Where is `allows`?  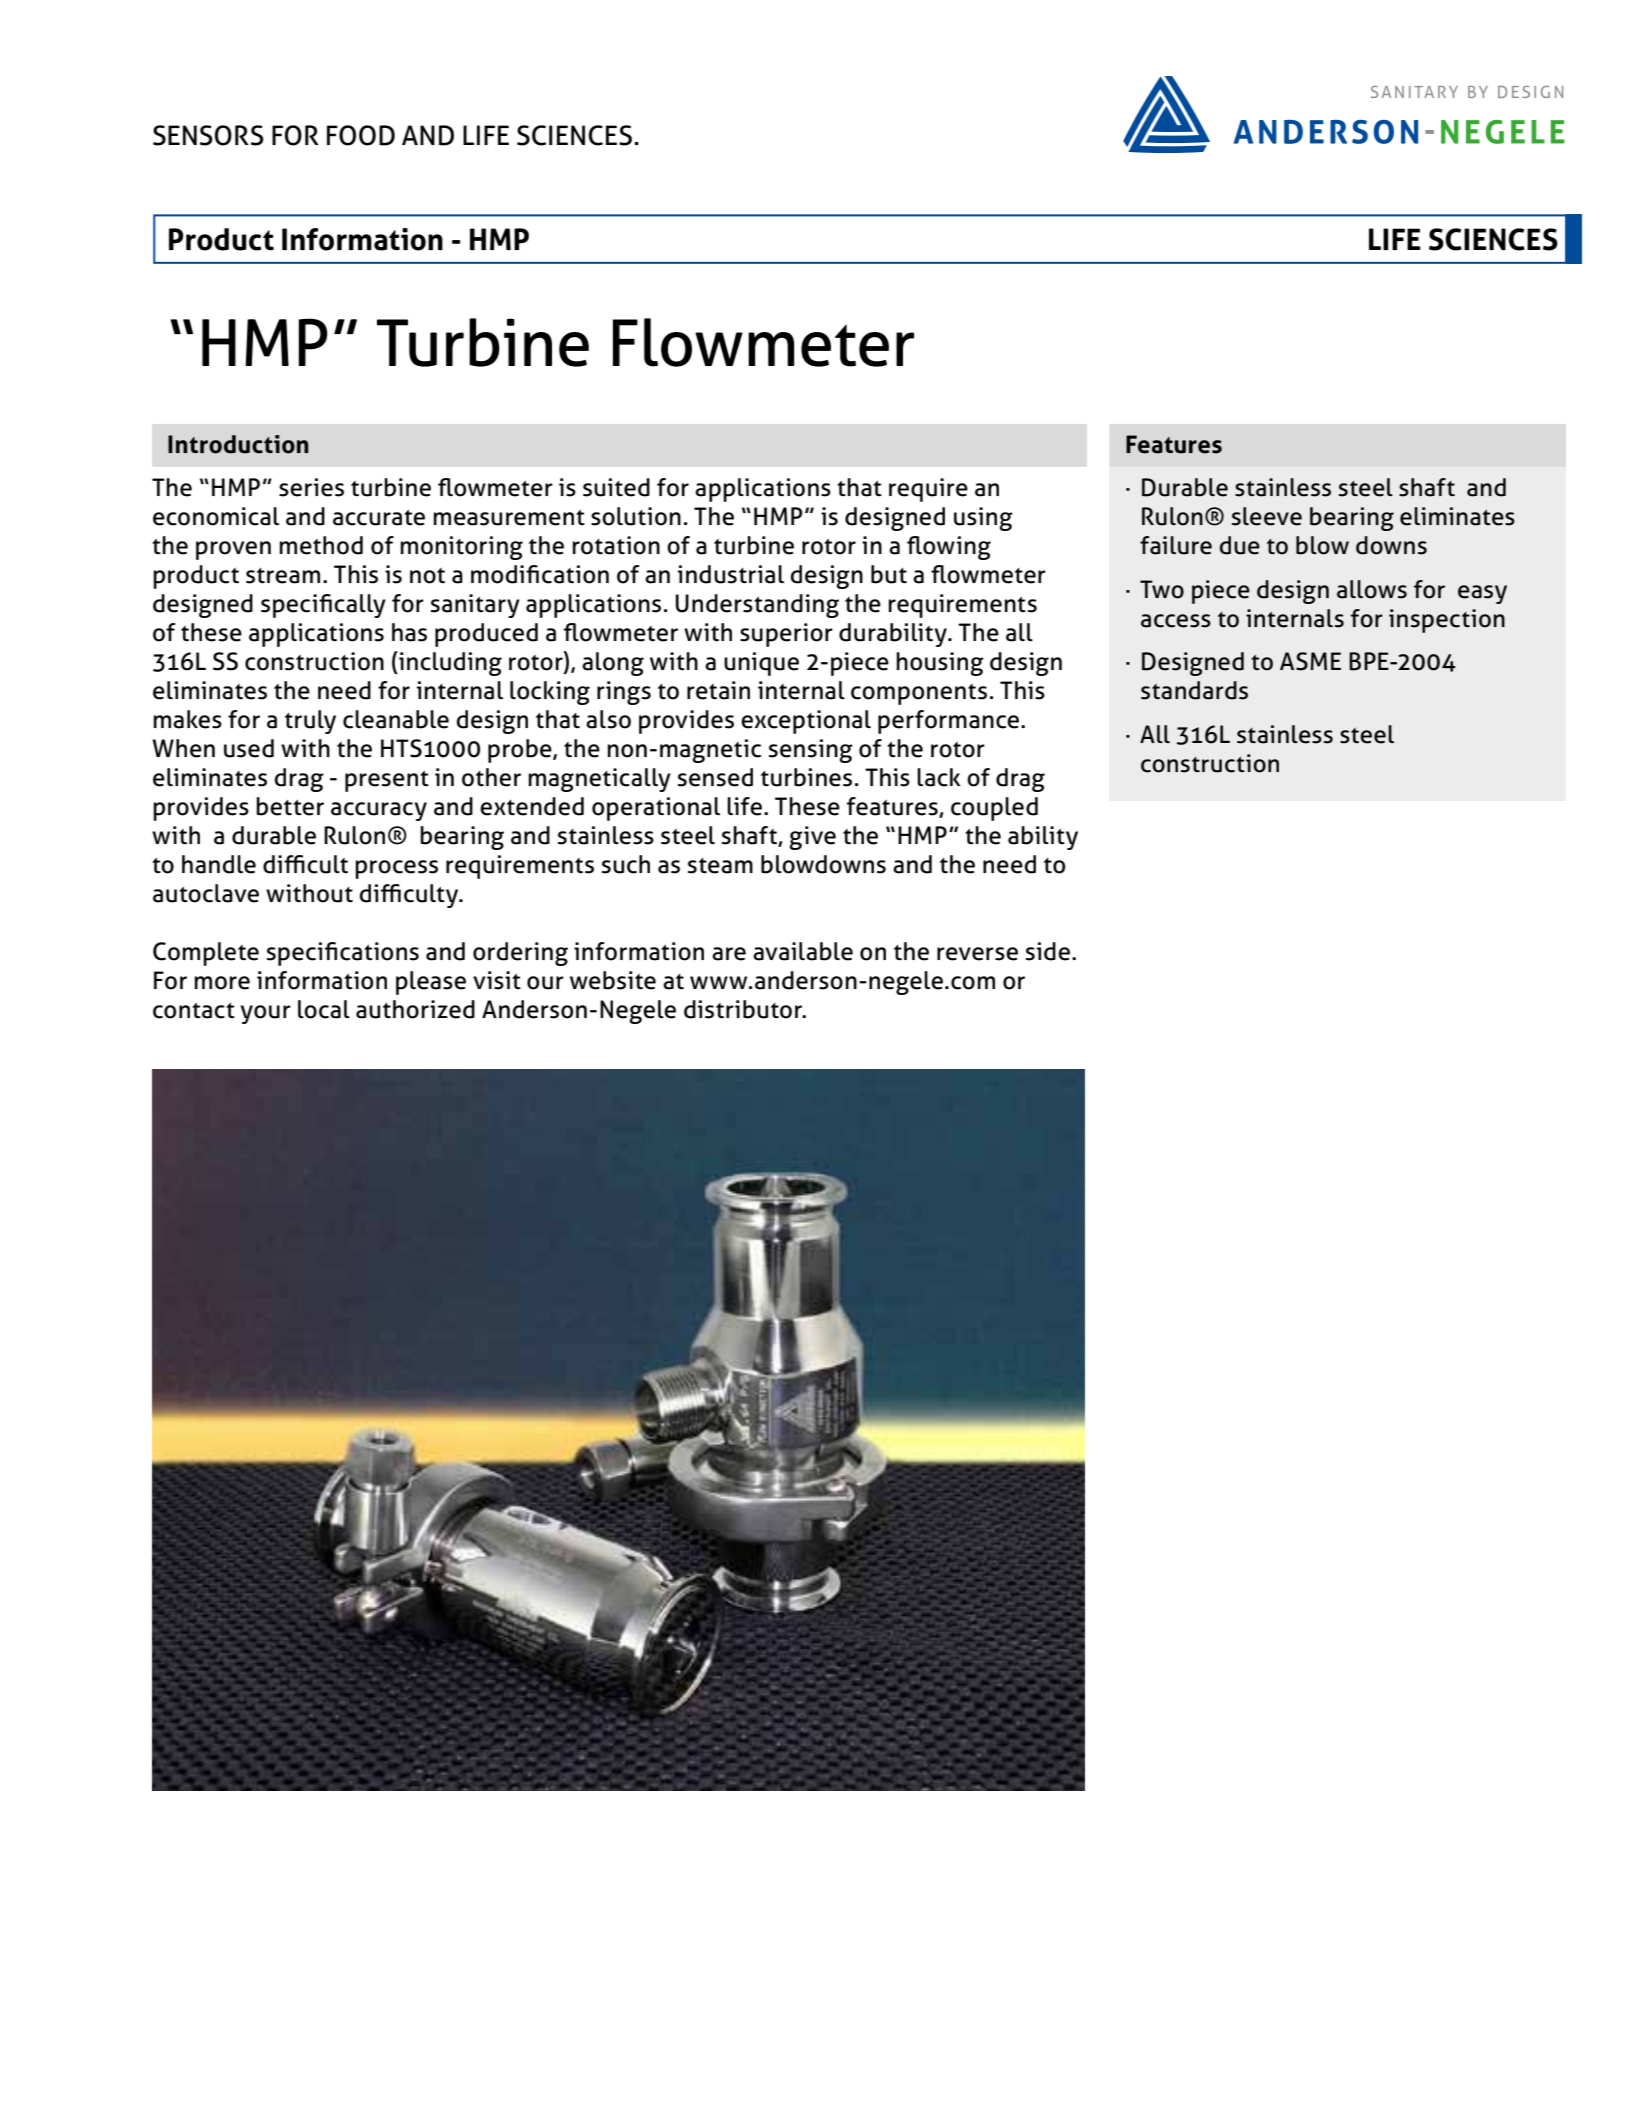 allows is located at coordinates (1372, 589).
